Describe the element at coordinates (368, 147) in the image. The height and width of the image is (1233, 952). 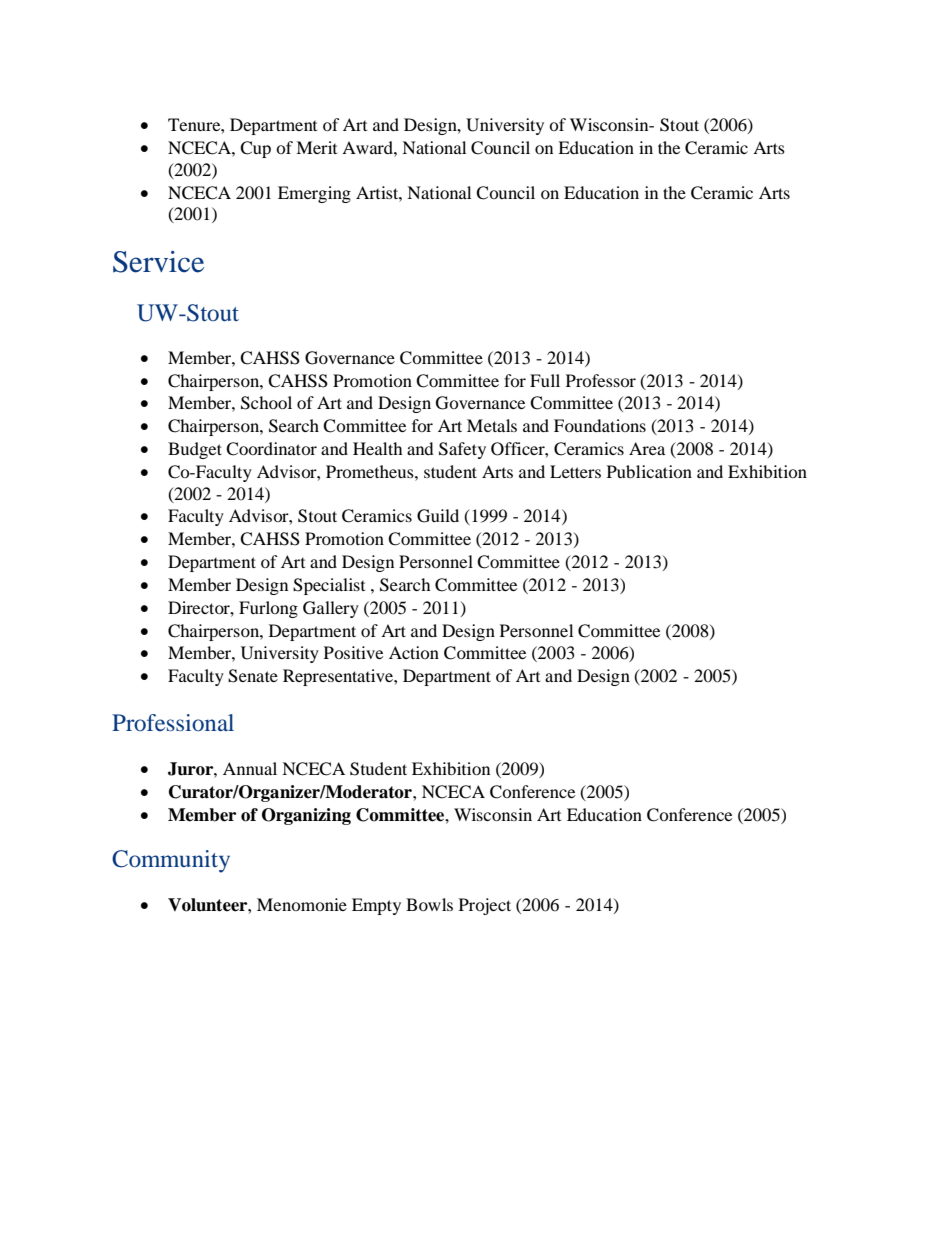
I see `Award` at that location.
